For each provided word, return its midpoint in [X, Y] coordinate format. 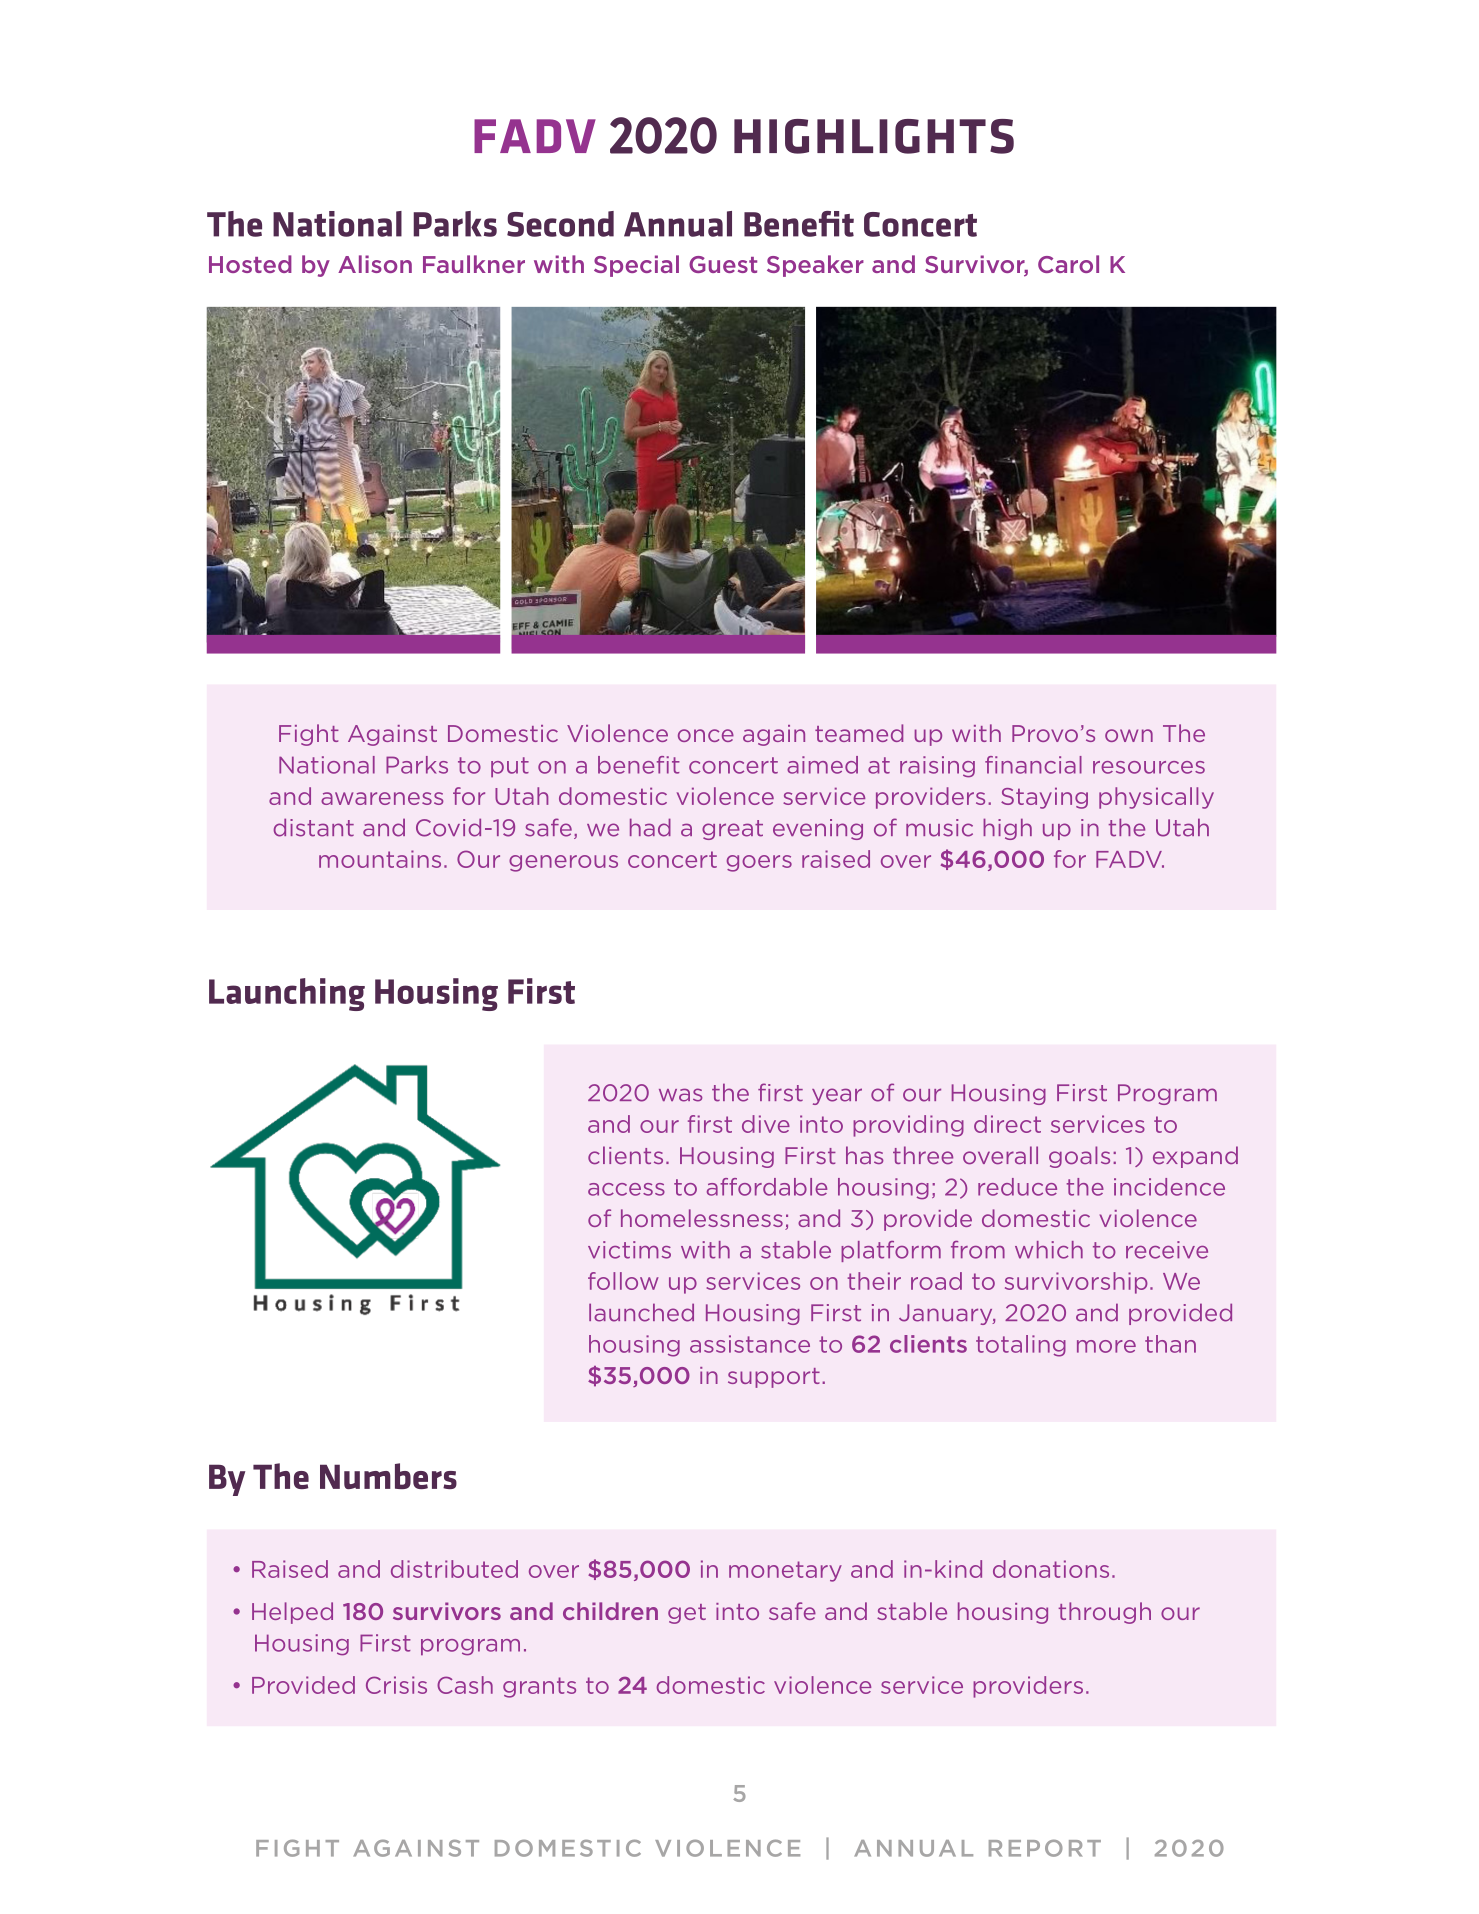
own [1129, 735]
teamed [859, 733]
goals [1079, 1157]
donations [1051, 1569]
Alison [375, 264]
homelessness [702, 1218]
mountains [380, 859]
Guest [723, 264]
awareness [382, 798]
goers [759, 863]
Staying [1044, 798]
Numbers [388, 1476]
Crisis [396, 1685]
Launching [287, 994]
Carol [1068, 264]
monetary [785, 1571]
